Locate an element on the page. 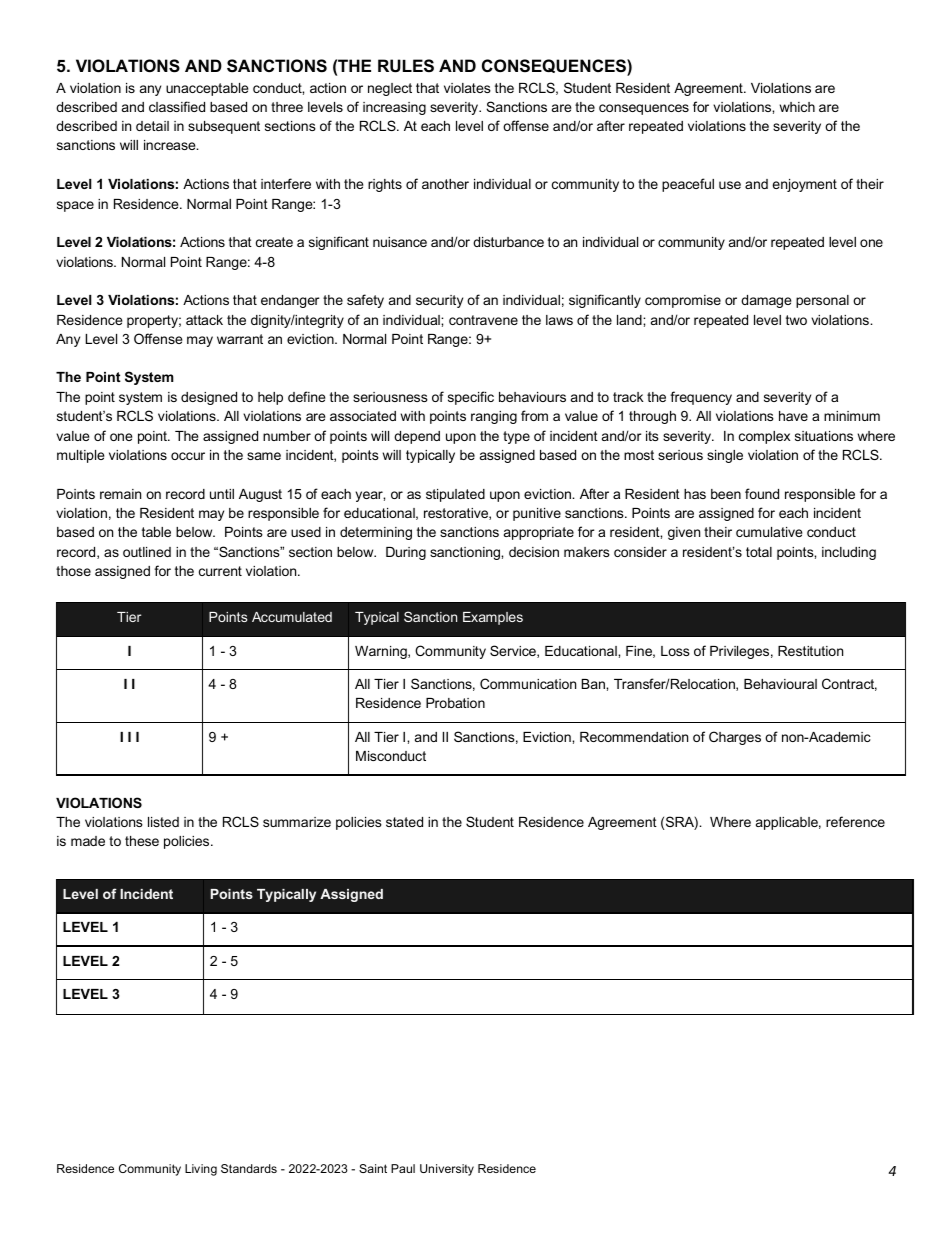  occur is located at coordinates (188, 456).
